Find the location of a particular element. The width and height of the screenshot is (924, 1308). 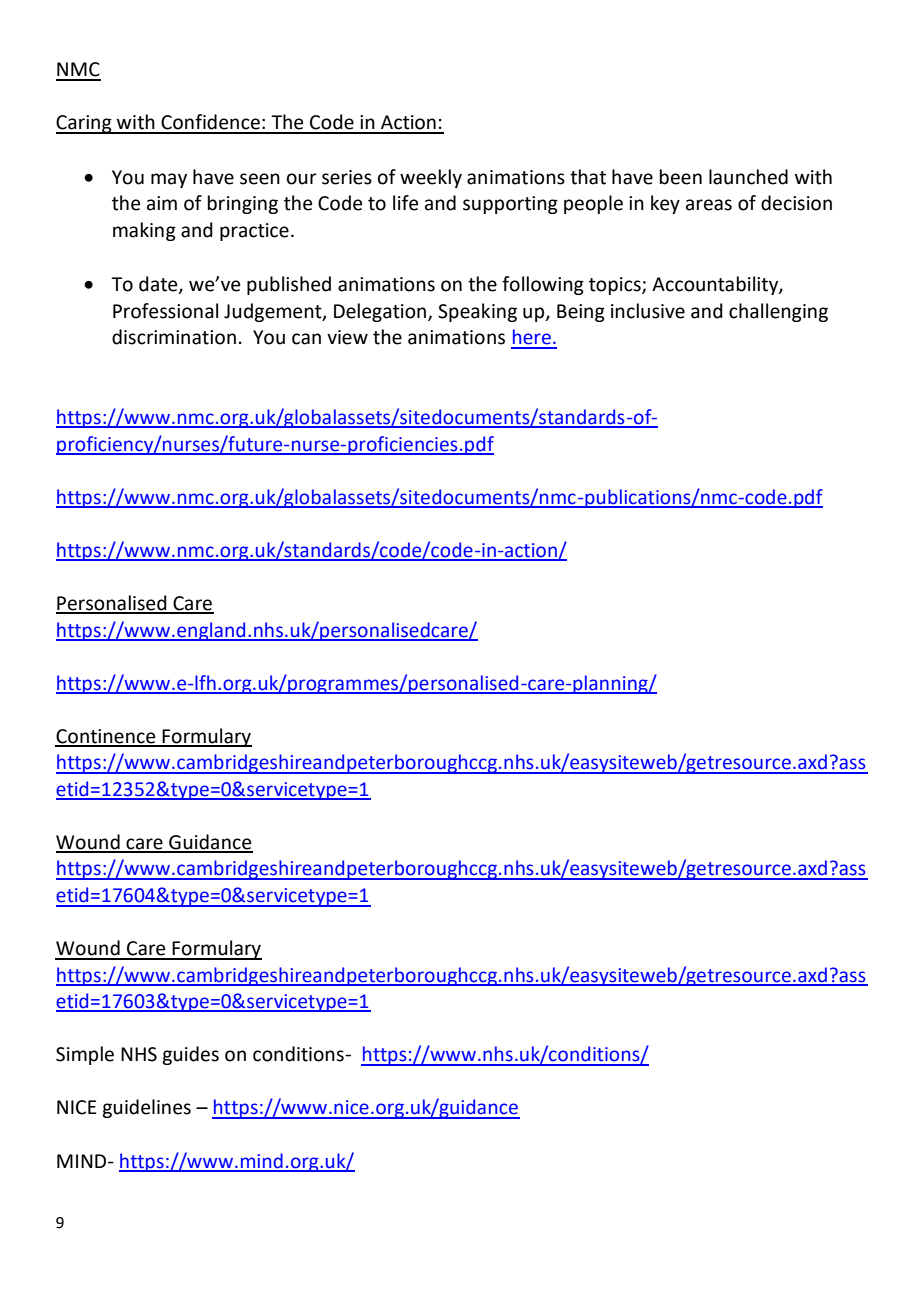

weekly is located at coordinates (431, 178).
